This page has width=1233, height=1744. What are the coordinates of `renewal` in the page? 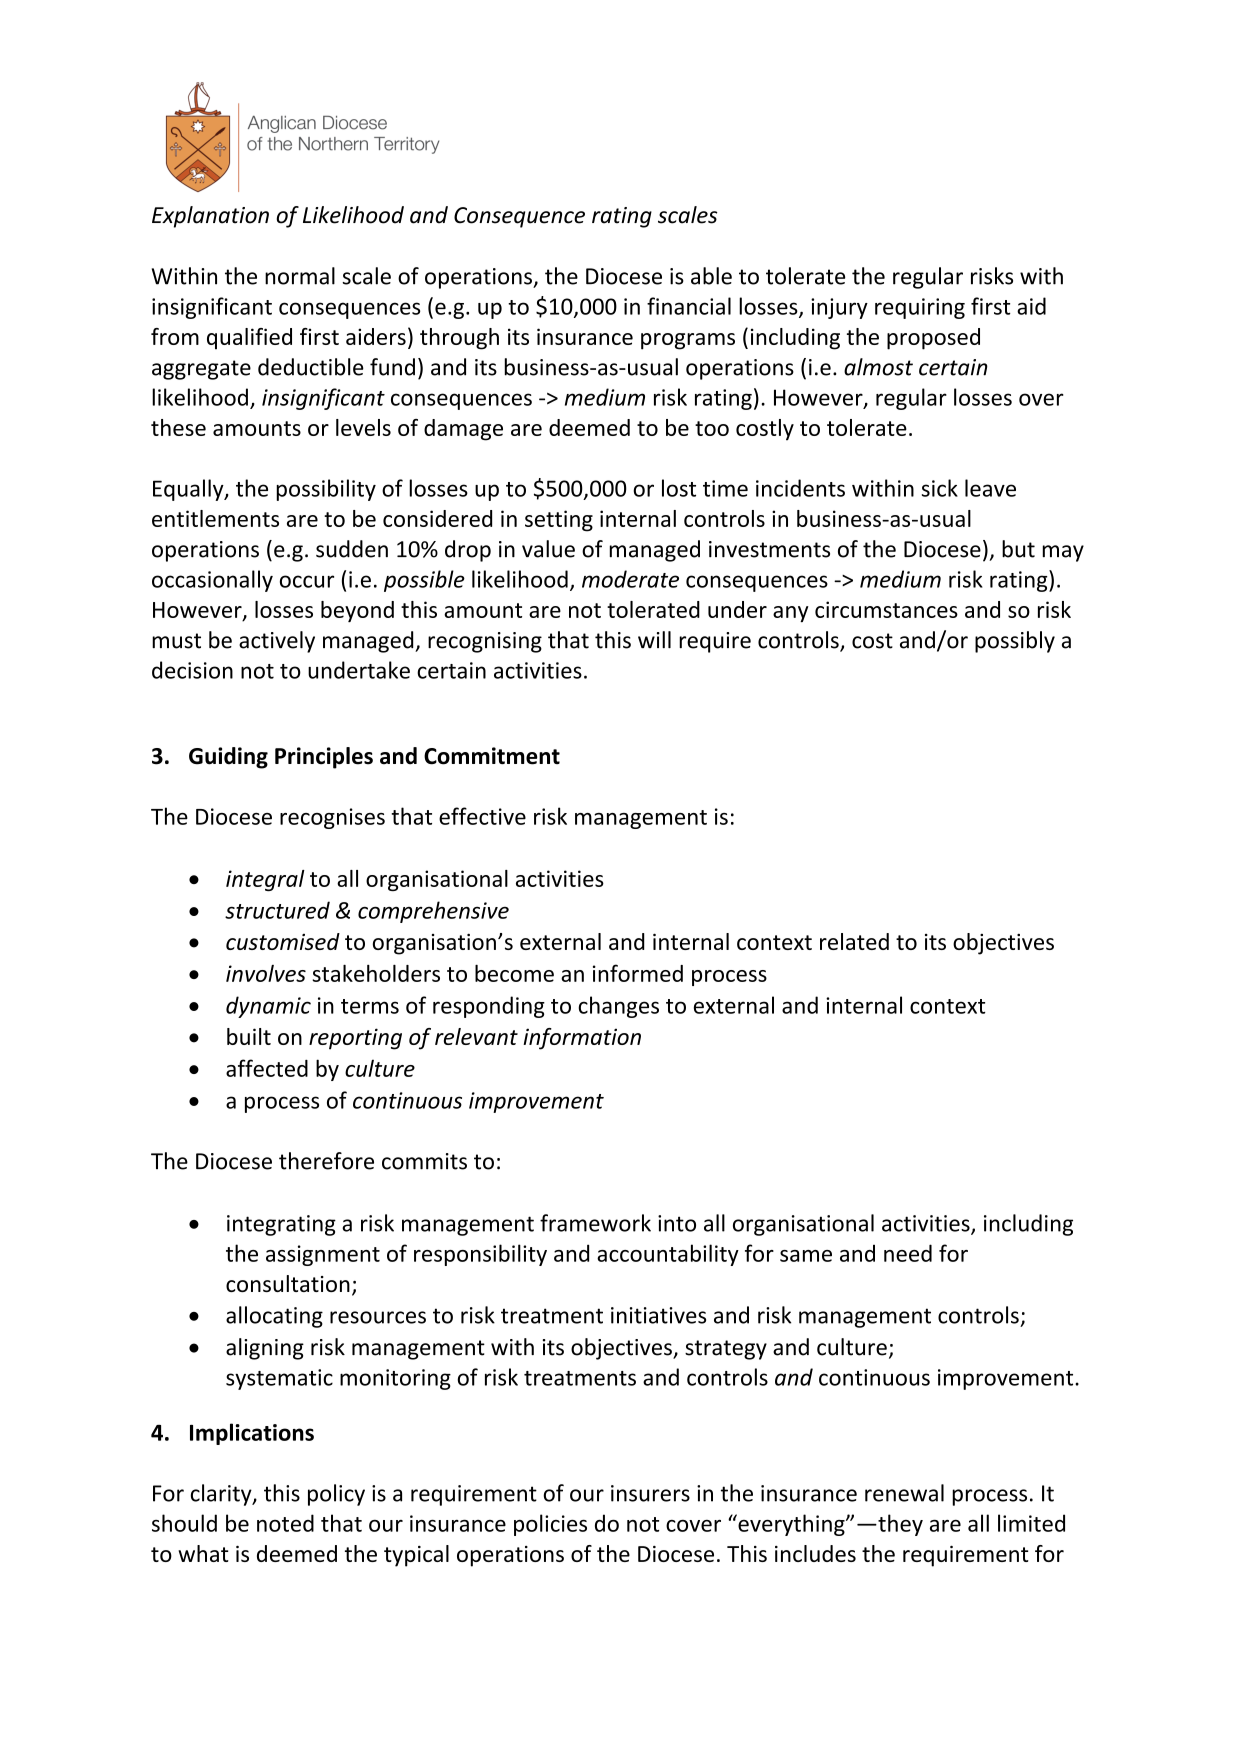 It's located at (904, 1493).
